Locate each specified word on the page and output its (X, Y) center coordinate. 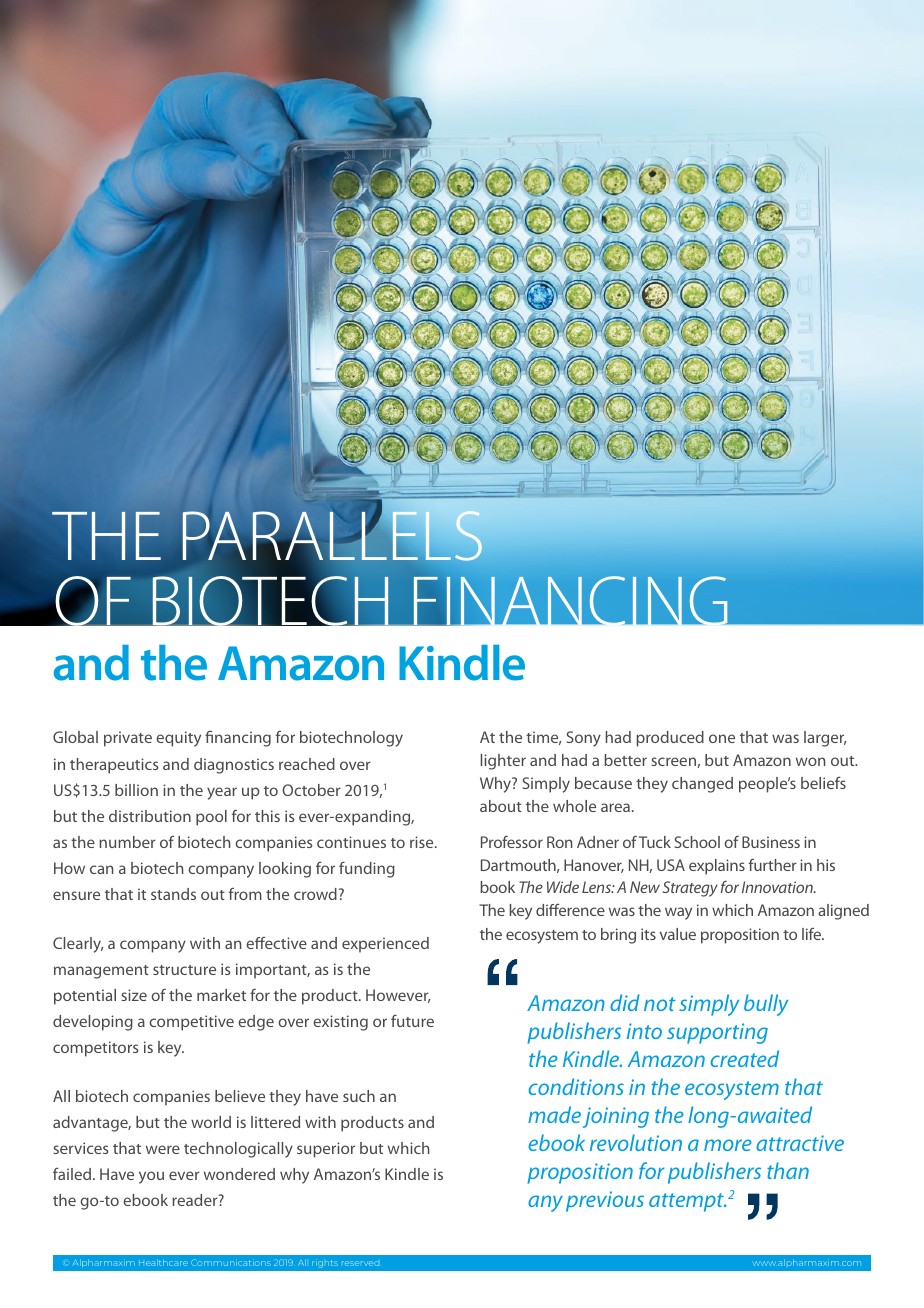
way (678, 913)
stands (173, 894)
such (359, 1096)
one (722, 738)
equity (178, 739)
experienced (385, 945)
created (744, 1058)
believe (240, 1096)
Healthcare (163, 1262)
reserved (360, 1263)
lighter (503, 762)
